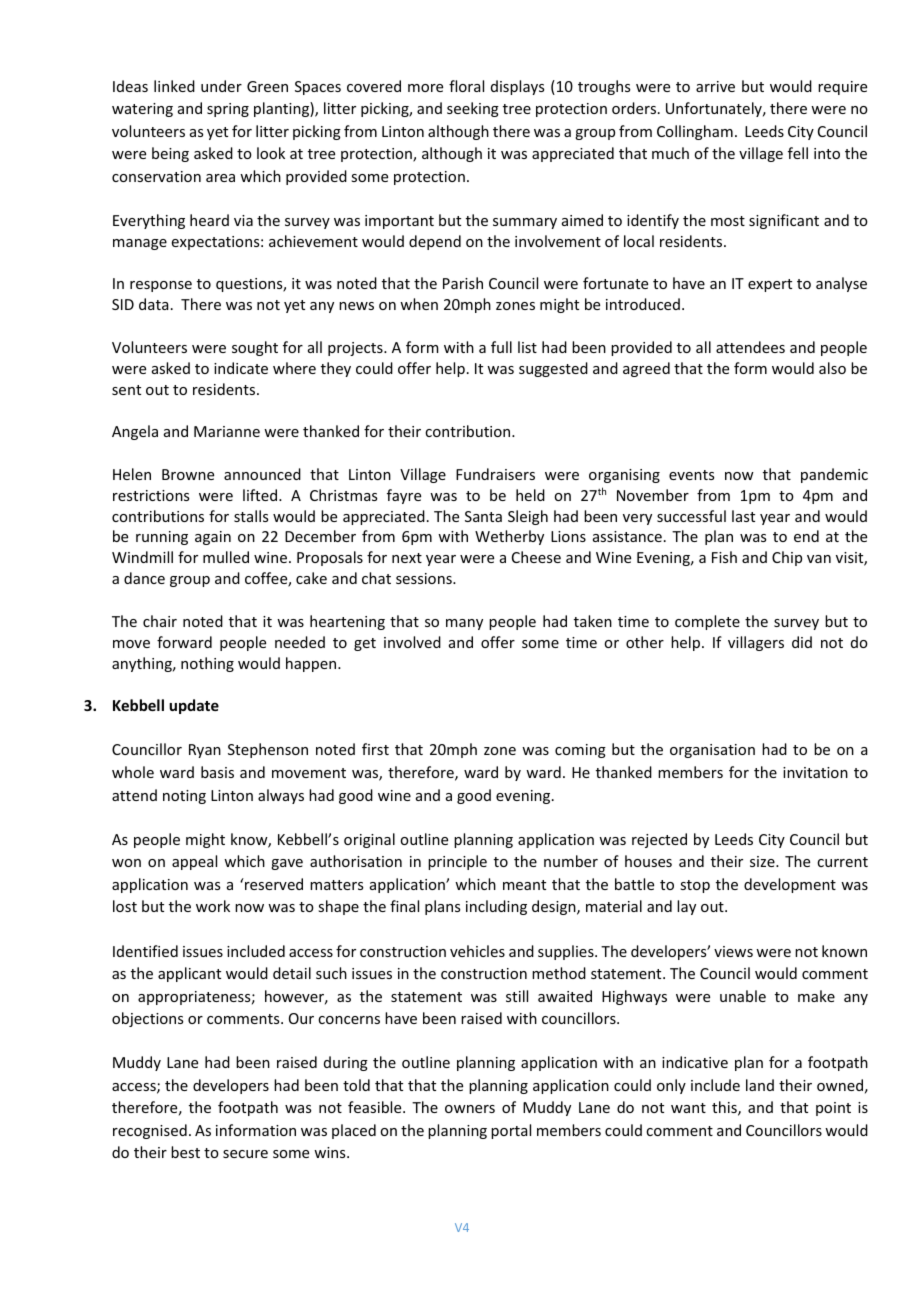  Describe the element at coordinates (707, 622) in the screenshot. I see `complete` at that location.
